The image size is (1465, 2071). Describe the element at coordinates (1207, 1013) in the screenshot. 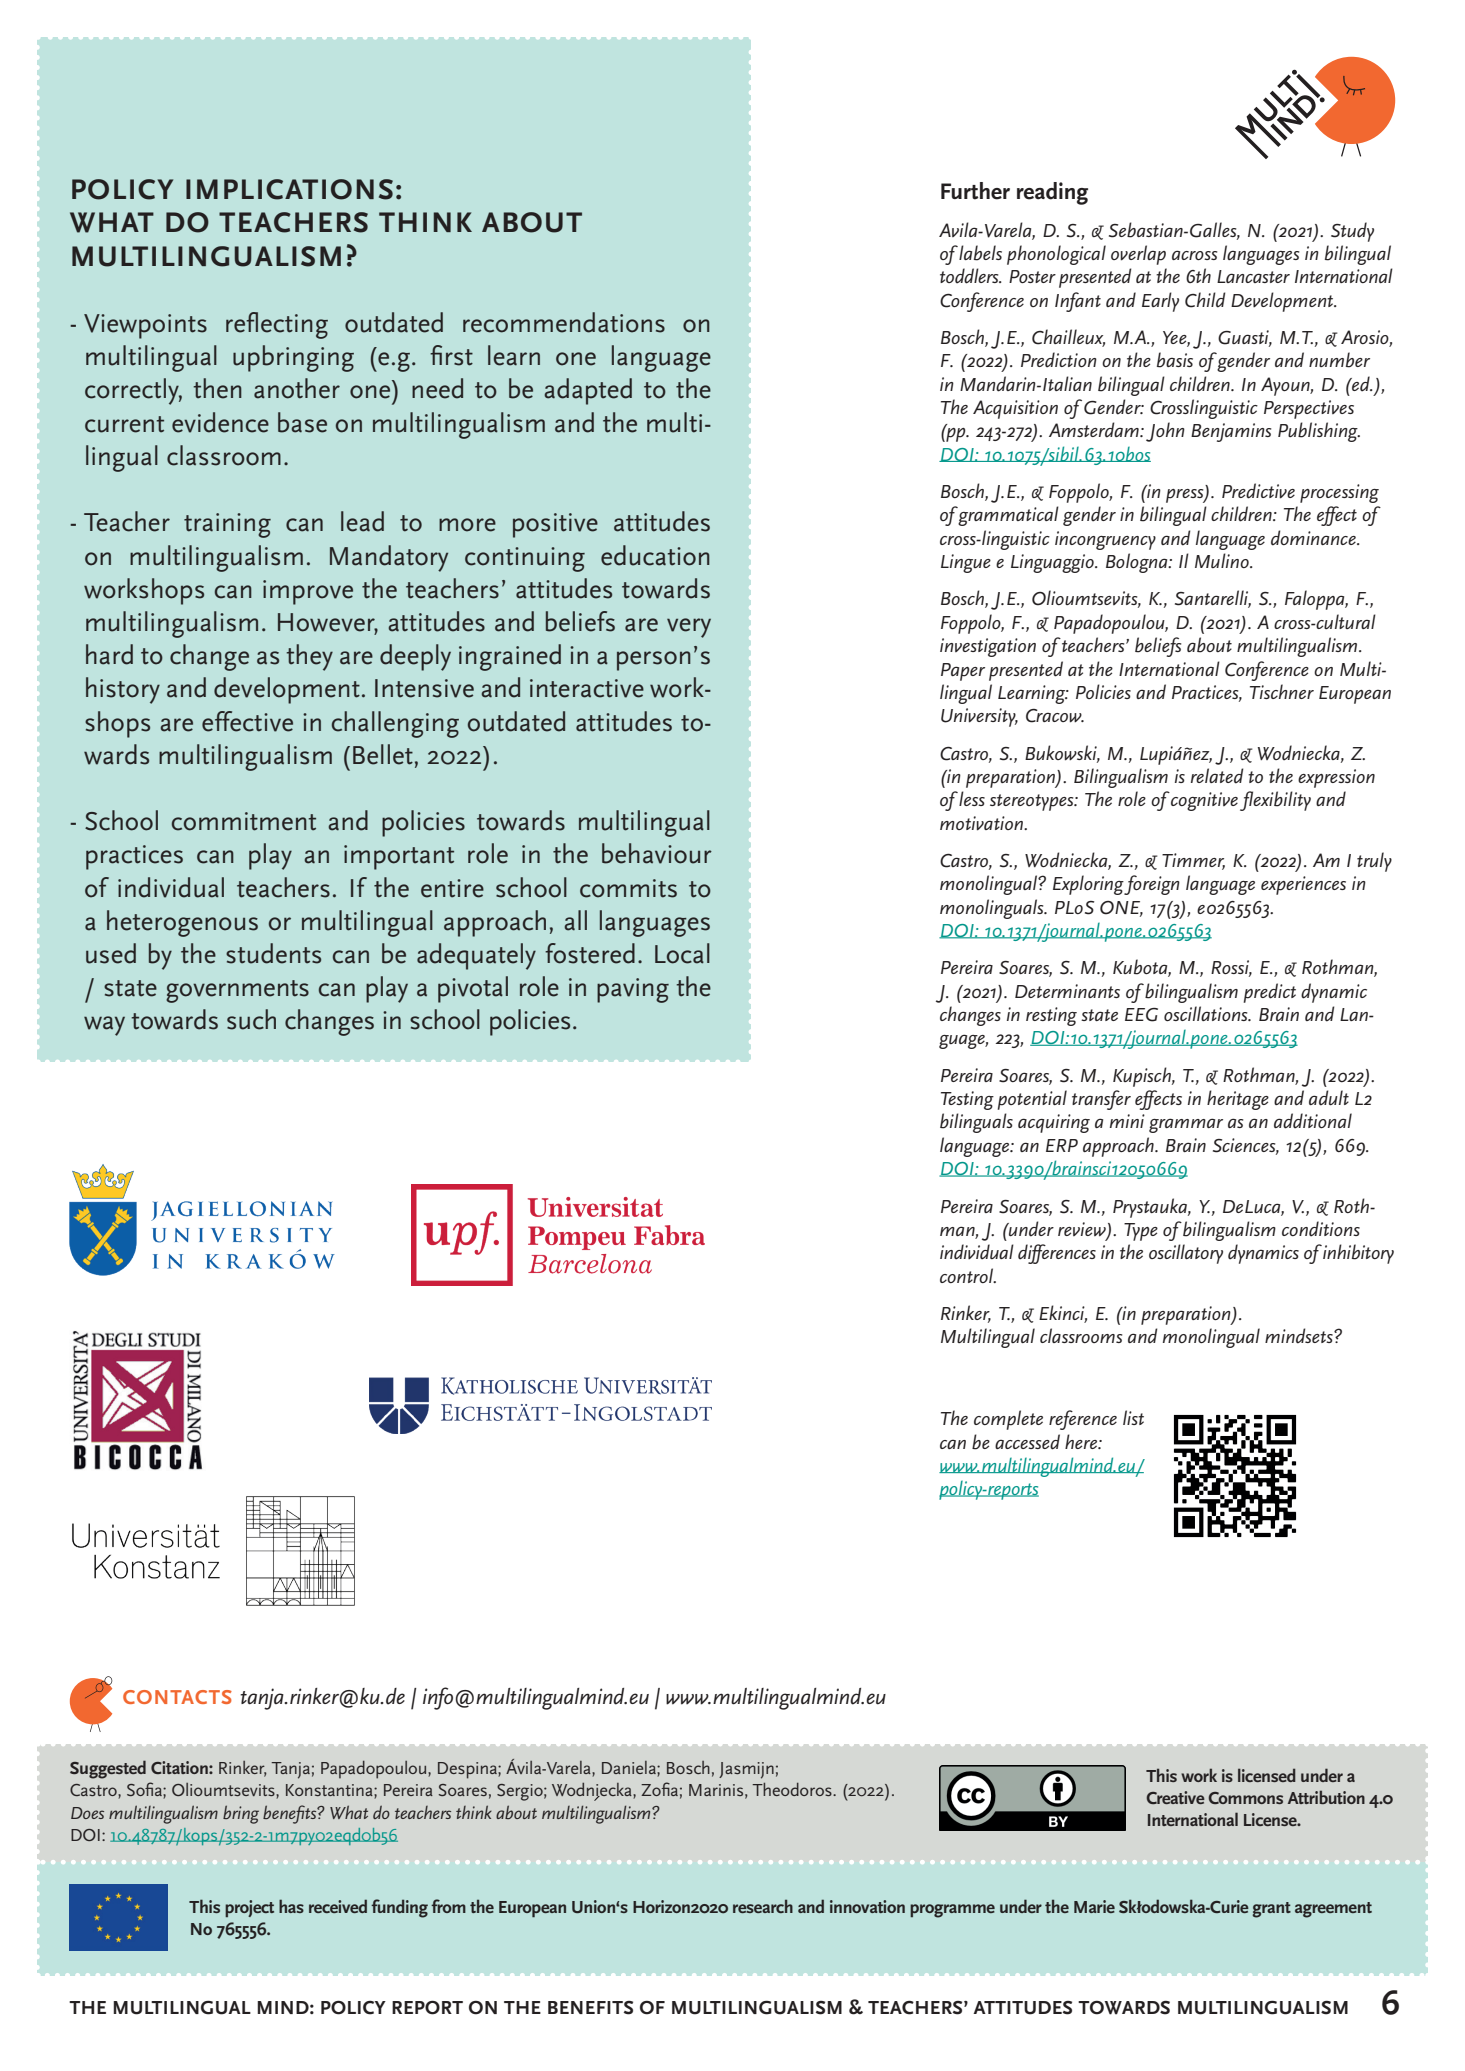

I see `oscillations` at that location.
